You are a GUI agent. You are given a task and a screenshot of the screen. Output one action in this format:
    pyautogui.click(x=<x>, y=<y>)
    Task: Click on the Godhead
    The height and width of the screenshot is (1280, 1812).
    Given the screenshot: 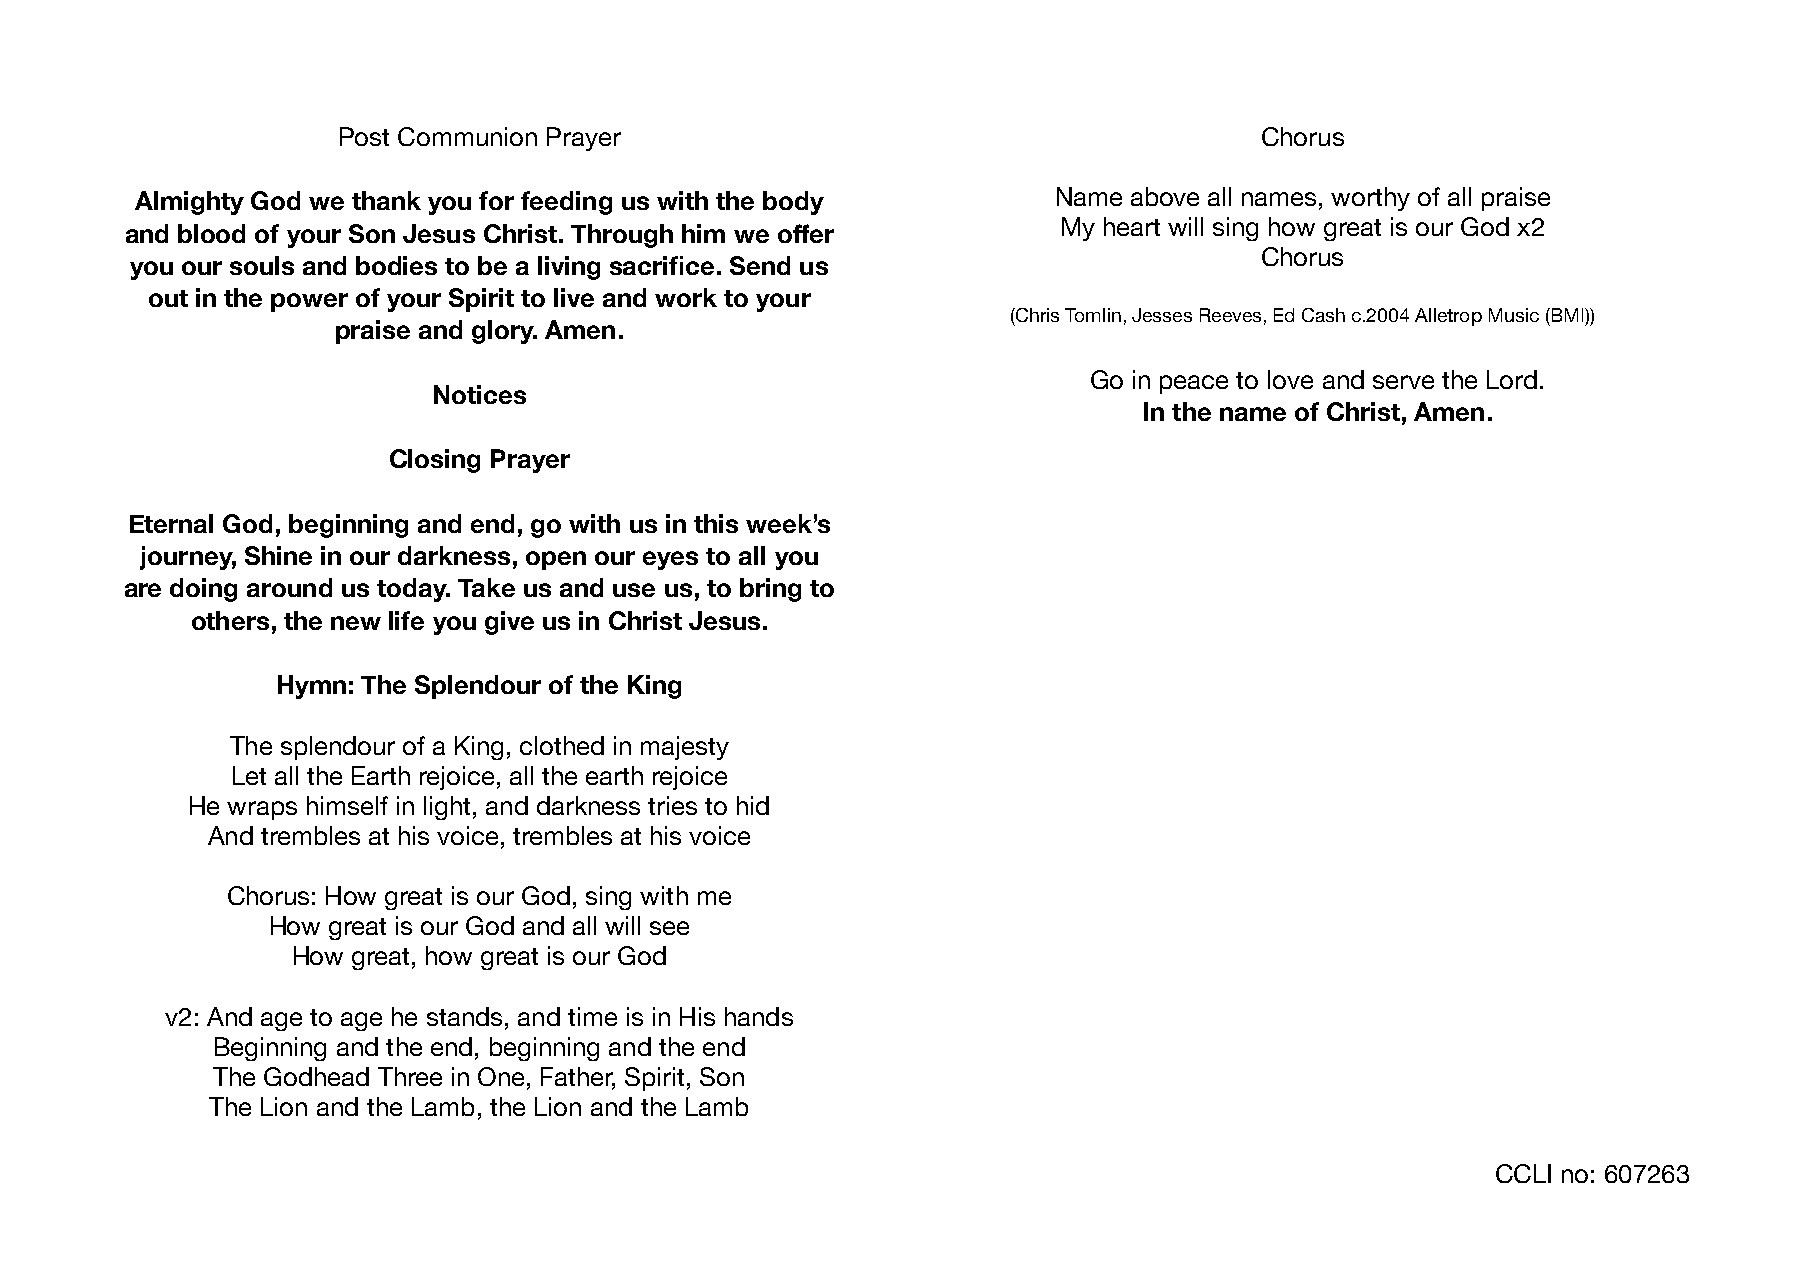 What is the action you would take?
    pyautogui.click(x=316, y=1076)
